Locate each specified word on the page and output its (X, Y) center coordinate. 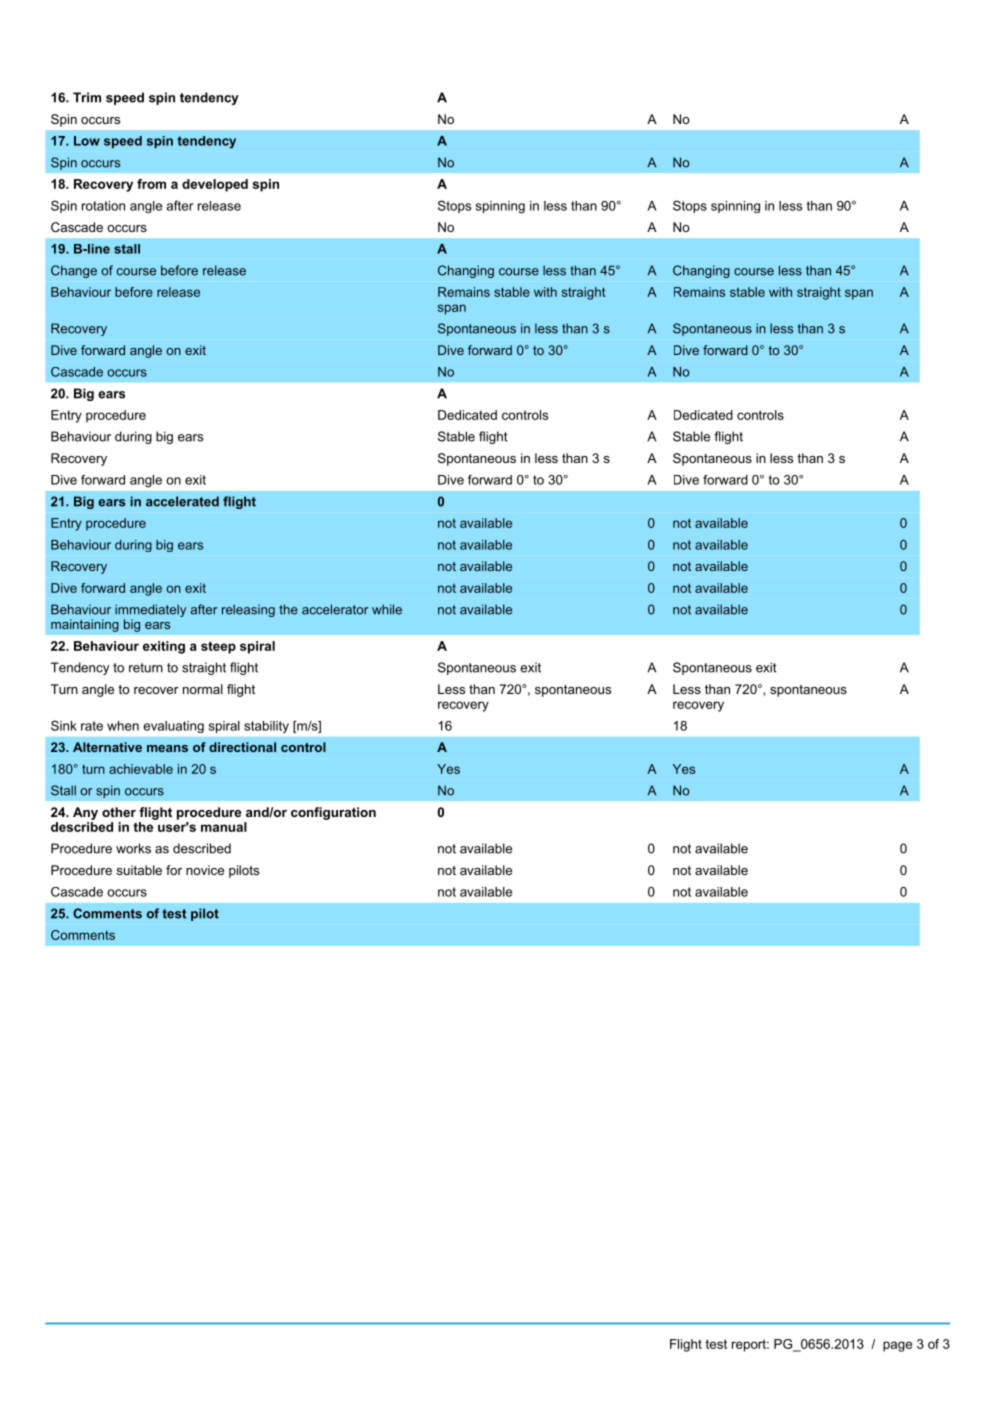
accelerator (335, 609)
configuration (333, 813)
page (897, 1346)
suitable (139, 870)
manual (224, 827)
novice (205, 870)
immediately (150, 612)
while (387, 609)
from (151, 184)
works (133, 848)
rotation (103, 206)
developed (215, 185)
